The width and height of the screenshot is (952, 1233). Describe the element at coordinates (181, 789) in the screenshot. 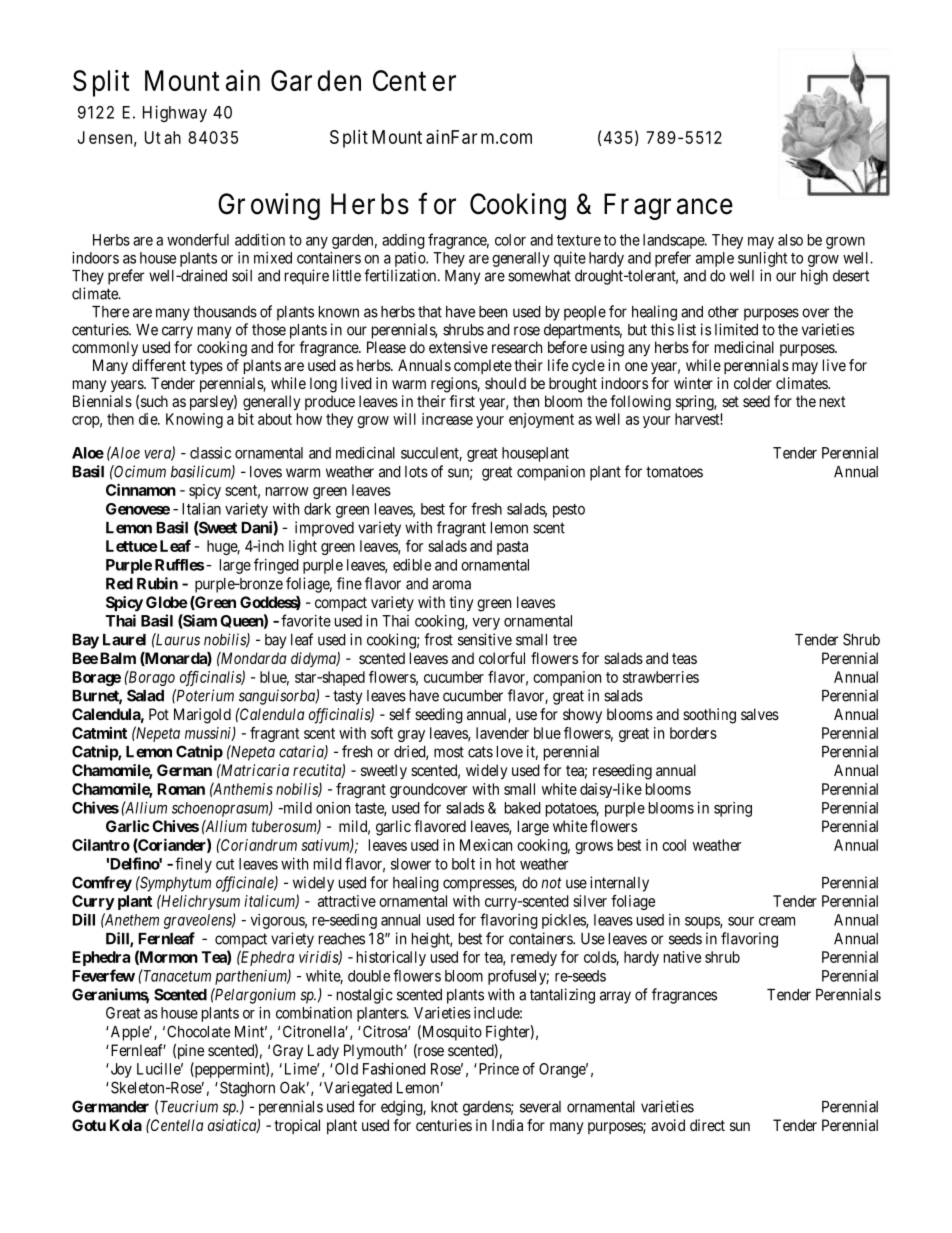

I see `Roman` at that location.
